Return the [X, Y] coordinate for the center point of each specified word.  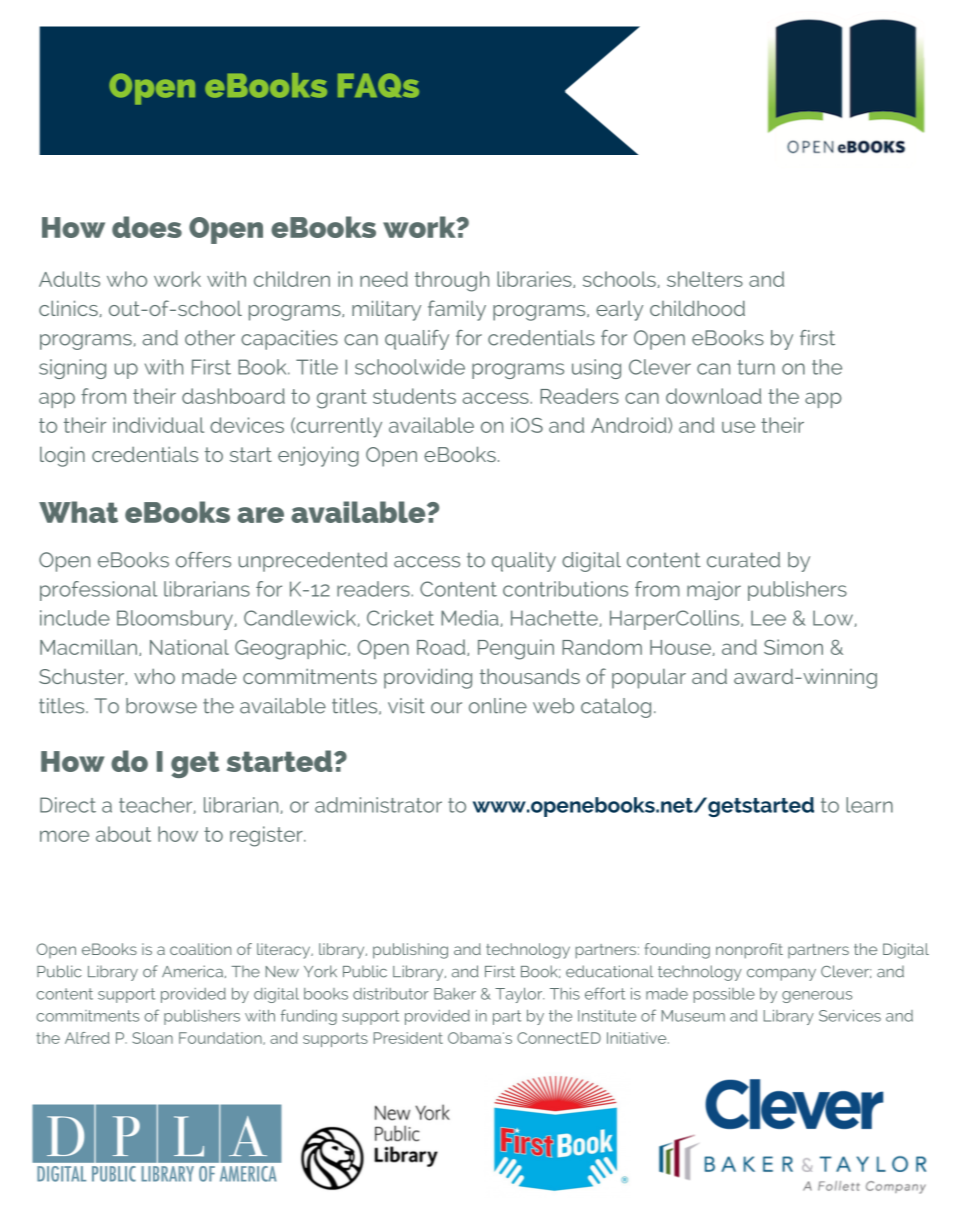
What [78, 512]
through [452, 281]
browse [161, 706]
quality [524, 562]
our [446, 708]
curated [743, 560]
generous [817, 997]
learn [869, 805]
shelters [705, 279]
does [147, 227]
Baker [455, 994]
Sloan [153, 1038]
